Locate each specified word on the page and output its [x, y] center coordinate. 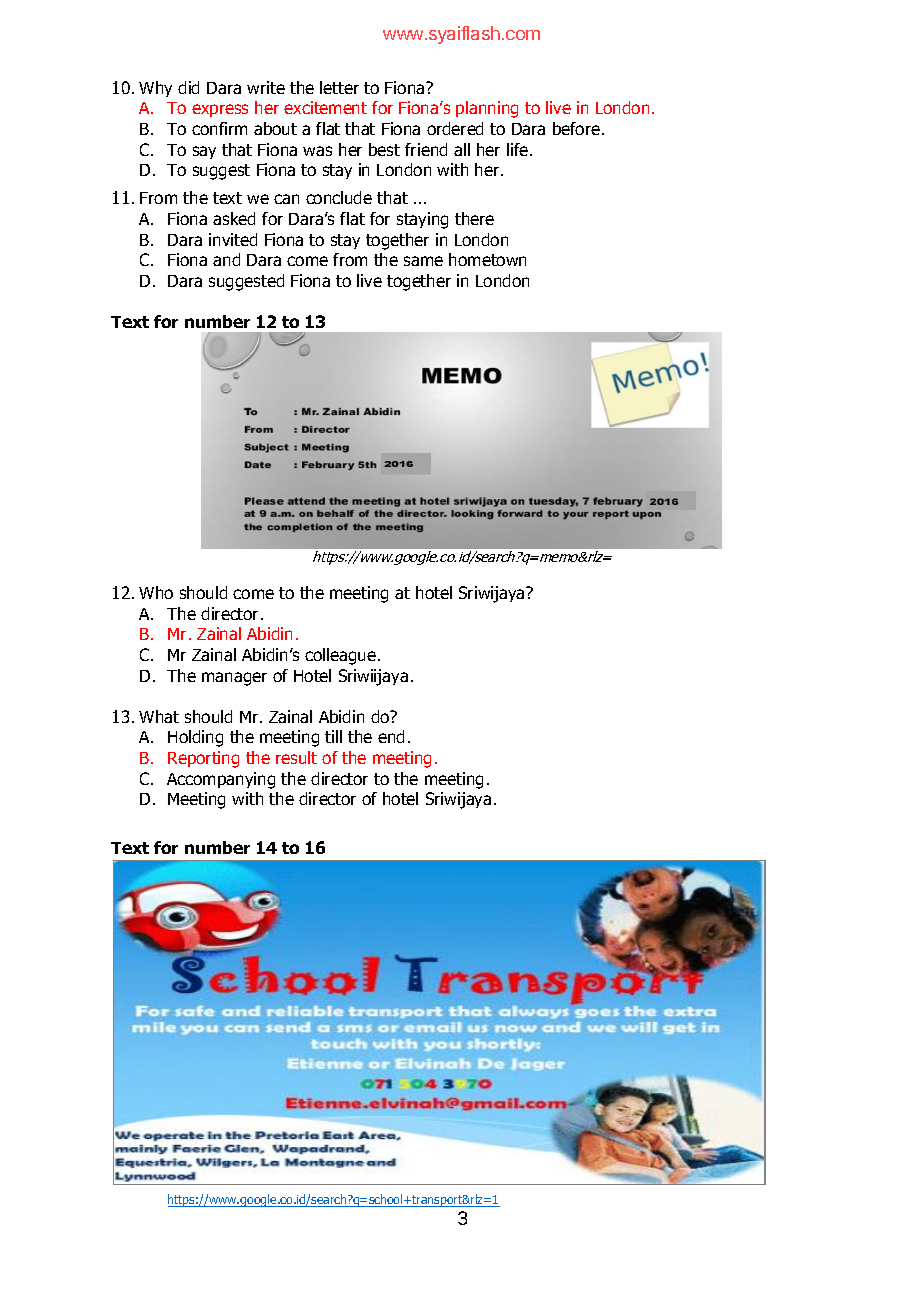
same [423, 261]
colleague [340, 656]
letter [339, 87]
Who [156, 592]
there [474, 218]
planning [487, 109]
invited [233, 239]
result [296, 757]
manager [234, 679]
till [333, 736]
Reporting [203, 759]
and [226, 259]
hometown [487, 259]
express [220, 110]
